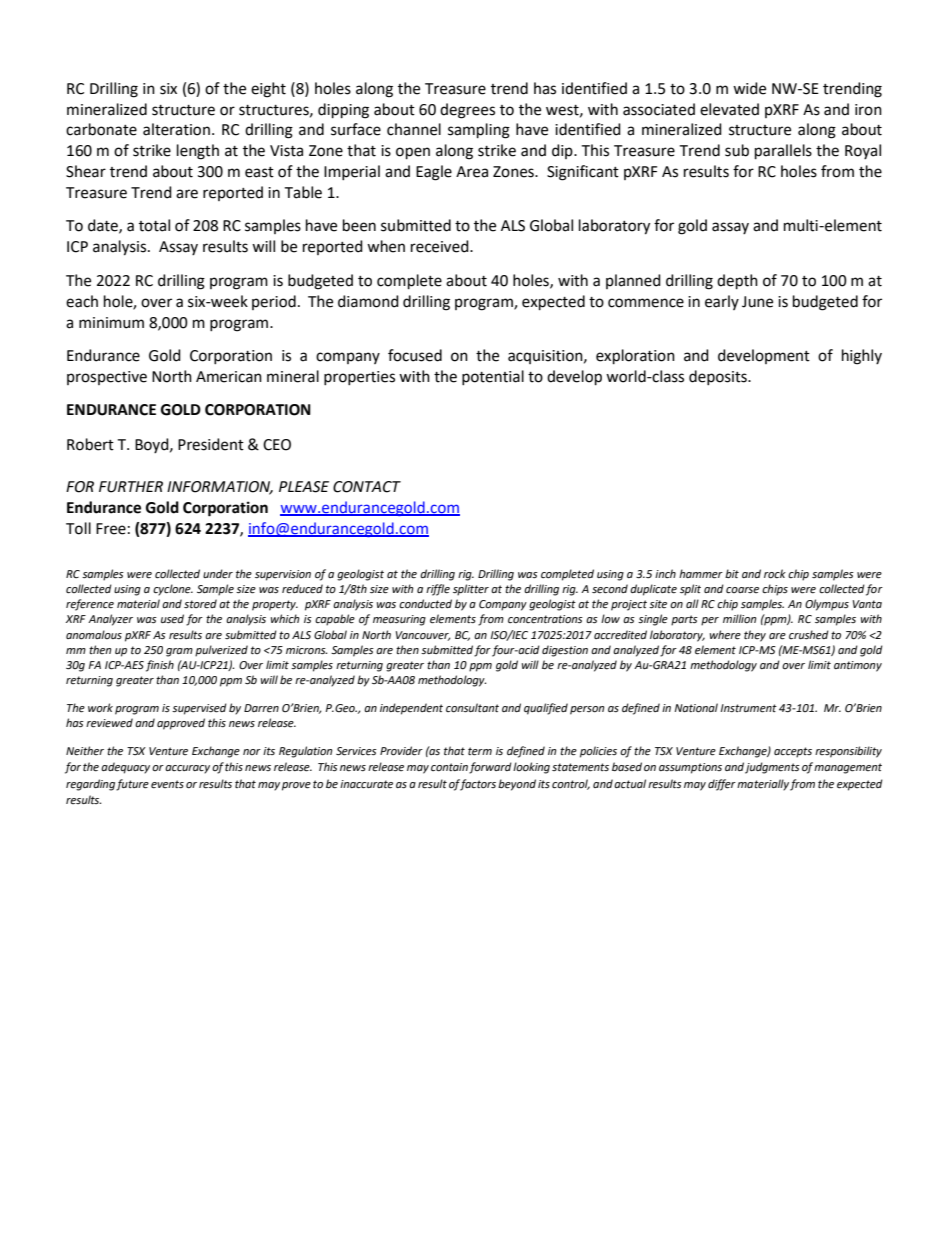 Image resolution: width=952 pixels, height=1233 pixels. What do you see at coordinates (438, 590) in the screenshot?
I see `riffle` at bounding box center [438, 590].
